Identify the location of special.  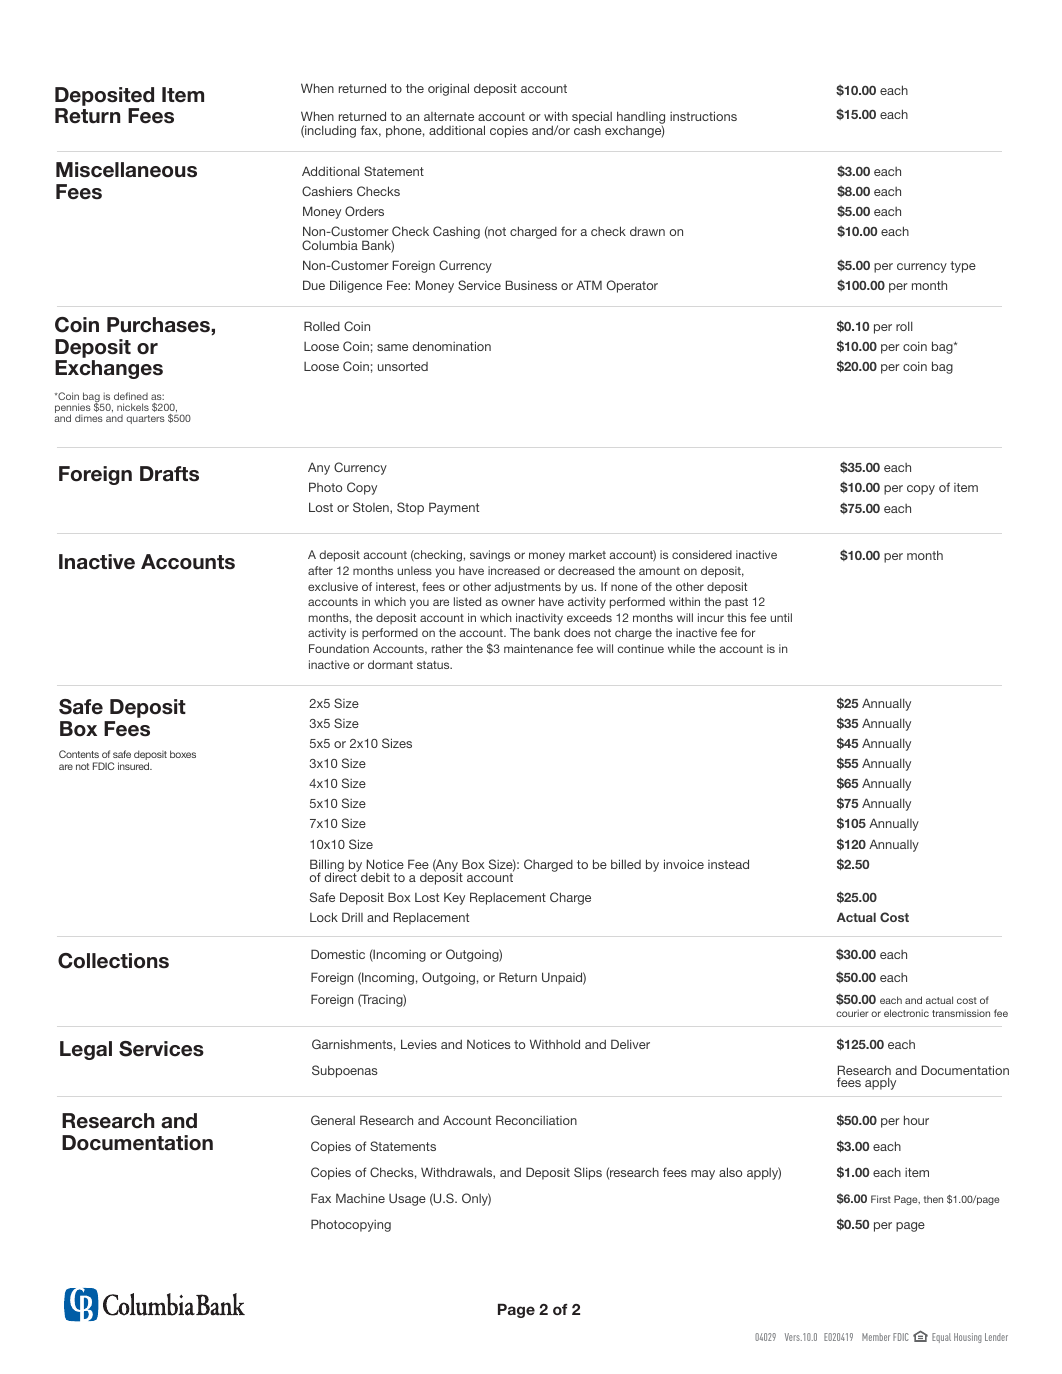
(592, 118).
